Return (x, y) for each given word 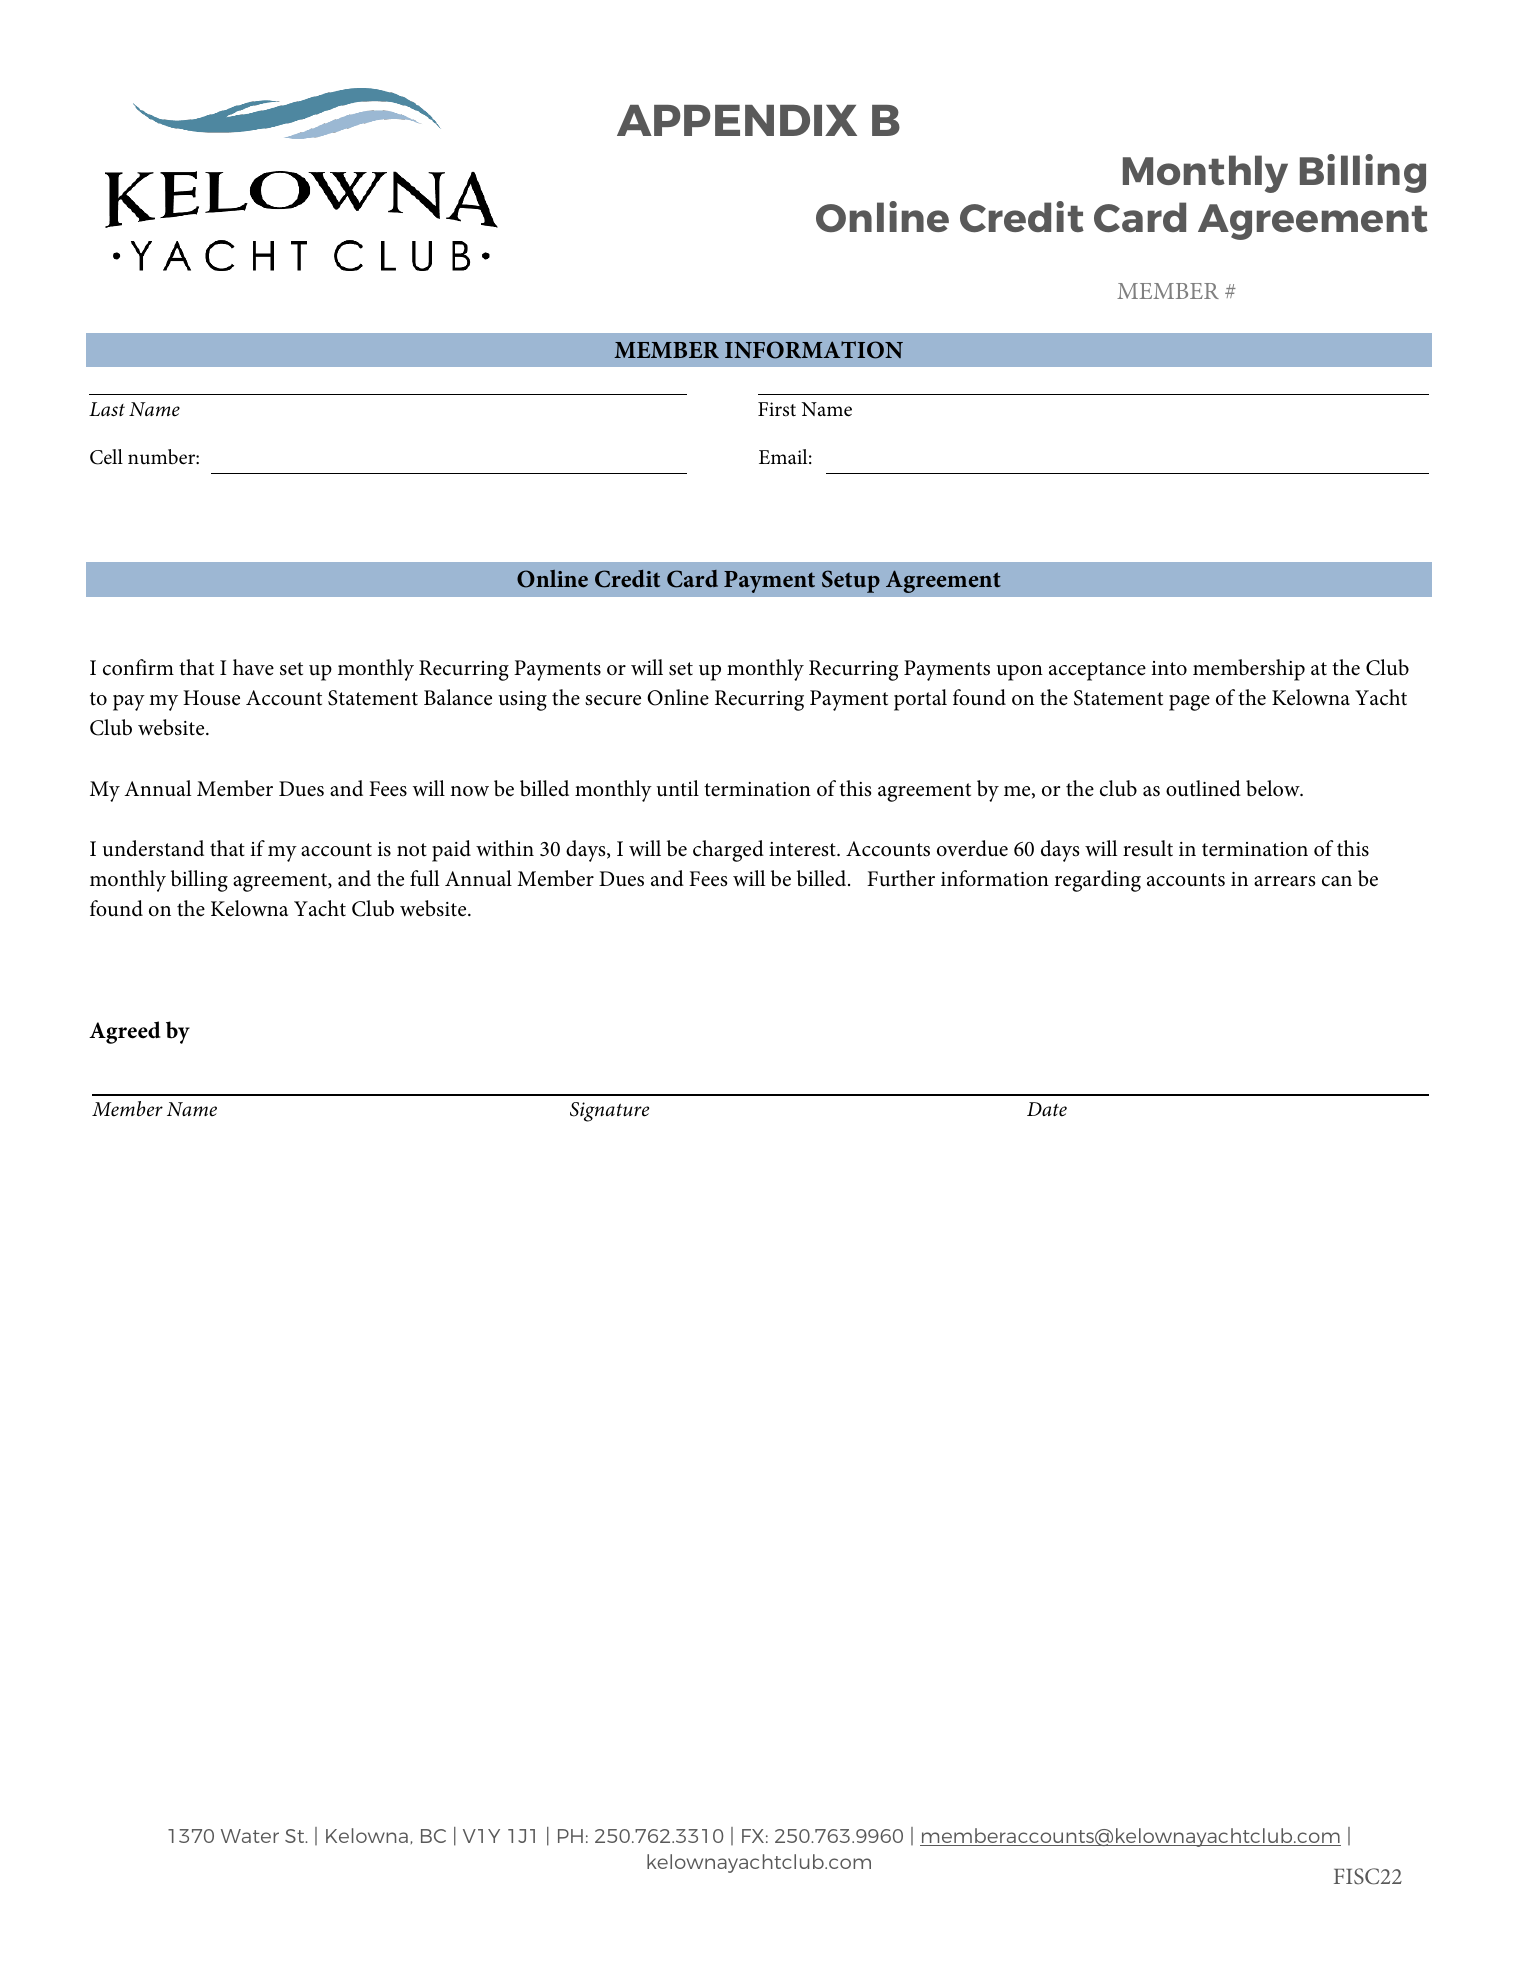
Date (1047, 1109)
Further (901, 878)
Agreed (125, 1032)
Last (107, 409)
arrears (1284, 881)
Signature (609, 1112)
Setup (851, 581)
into (1169, 668)
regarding (1098, 881)
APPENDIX (737, 120)
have (253, 667)
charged (728, 851)
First (777, 409)
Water (250, 1836)
